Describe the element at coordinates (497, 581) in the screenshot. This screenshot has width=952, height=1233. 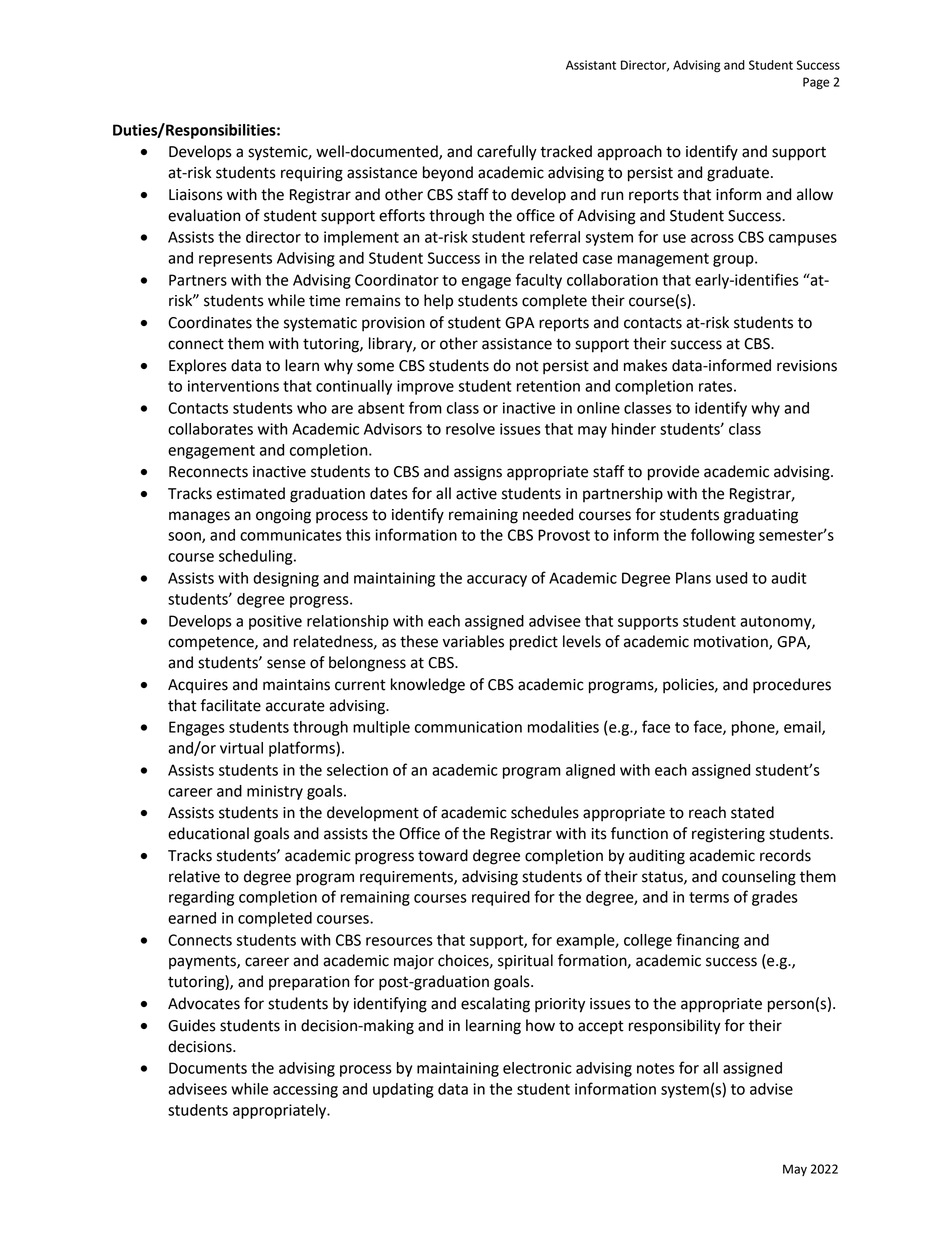
I see `accuracy` at that location.
